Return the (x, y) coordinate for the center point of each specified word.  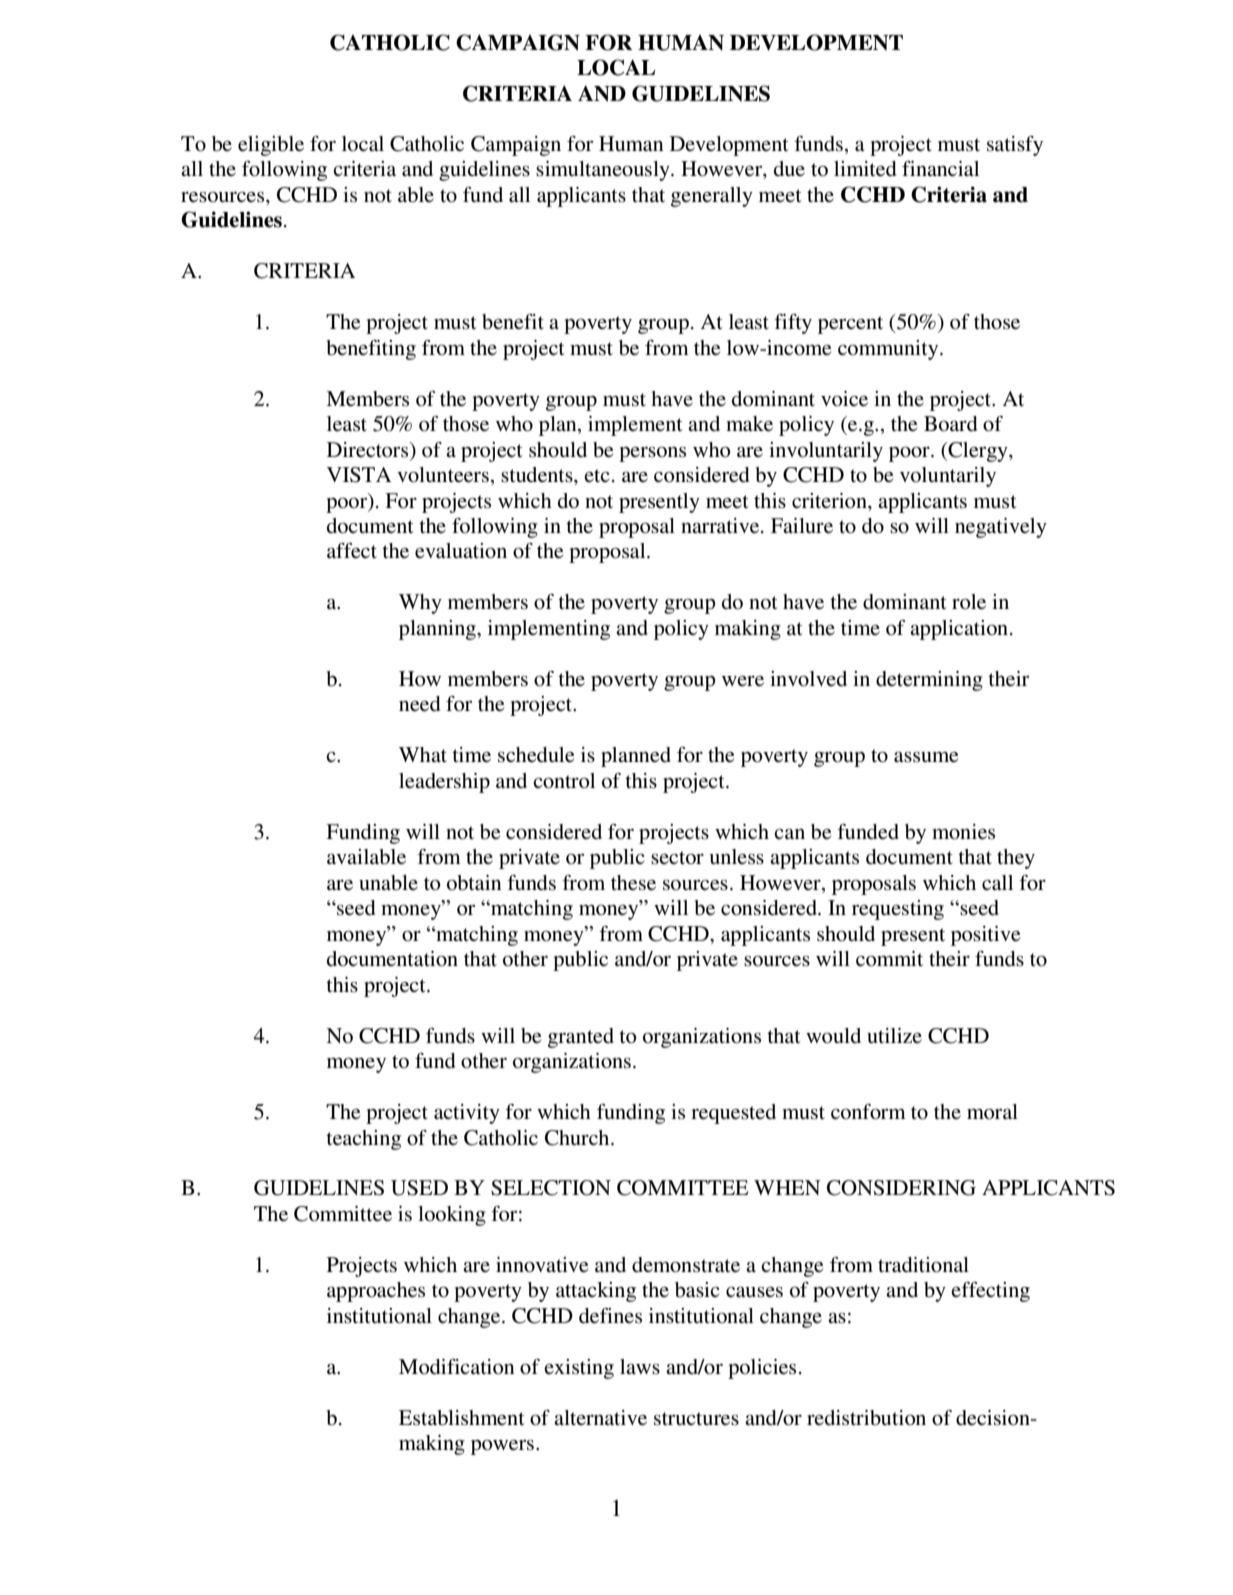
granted (581, 1038)
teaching (363, 1140)
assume (926, 757)
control (564, 781)
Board (950, 424)
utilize (894, 1035)
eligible (271, 146)
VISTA (359, 475)
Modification (457, 1367)
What (423, 754)
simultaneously (604, 171)
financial (940, 168)
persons (652, 454)
